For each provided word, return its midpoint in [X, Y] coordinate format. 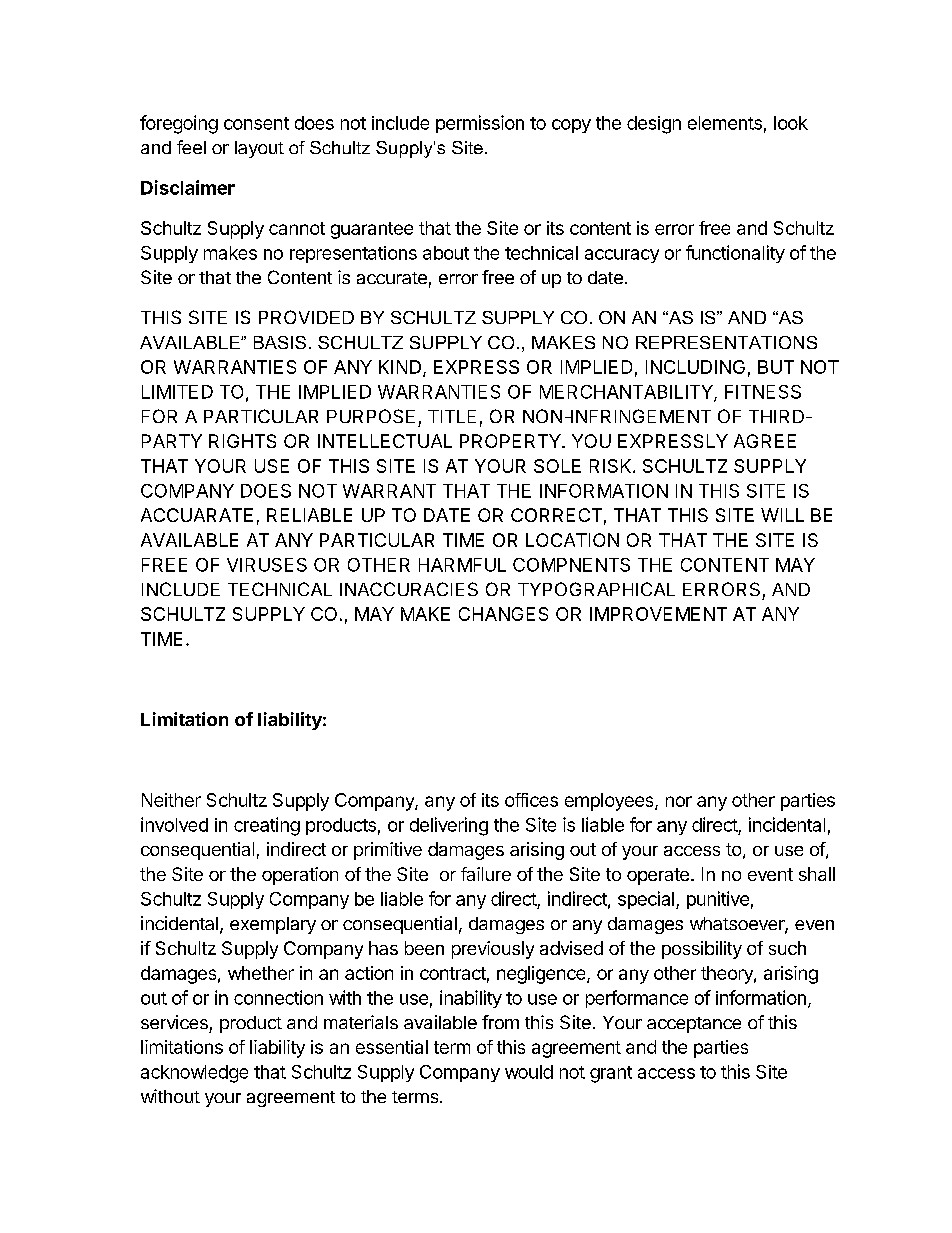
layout [259, 149]
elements [725, 123]
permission [480, 124]
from [500, 1022]
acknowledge [194, 1074]
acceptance [694, 1025]
